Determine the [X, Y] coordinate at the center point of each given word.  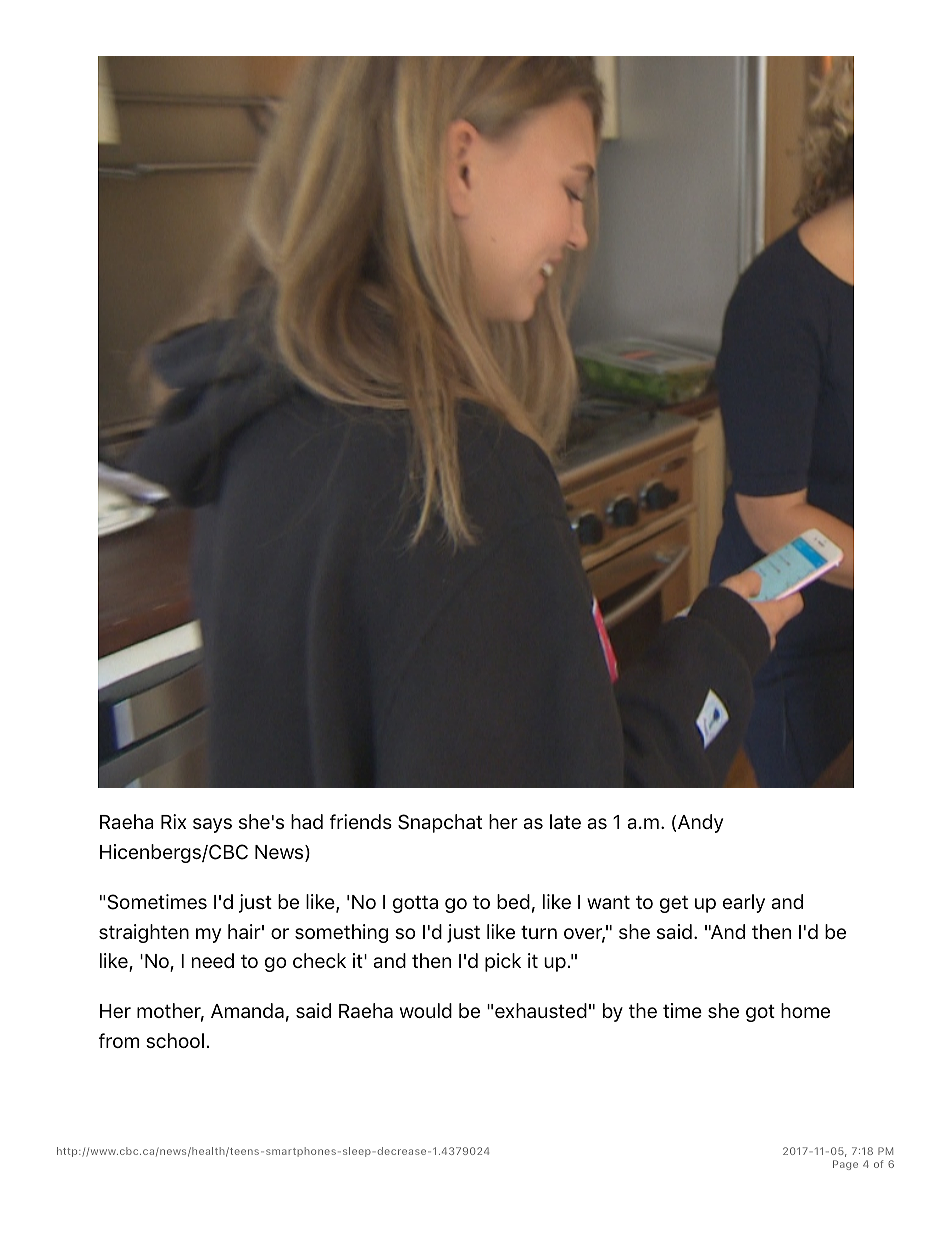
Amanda [247, 1010]
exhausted [541, 1010]
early [744, 903]
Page [845, 1165]
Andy [700, 823]
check [319, 960]
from [118, 1040]
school [175, 1040]
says [212, 825]
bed [513, 901]
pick [503, 962]
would [426, 1010]
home [805, 1010]
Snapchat [440, 823]
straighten [144, 933]
